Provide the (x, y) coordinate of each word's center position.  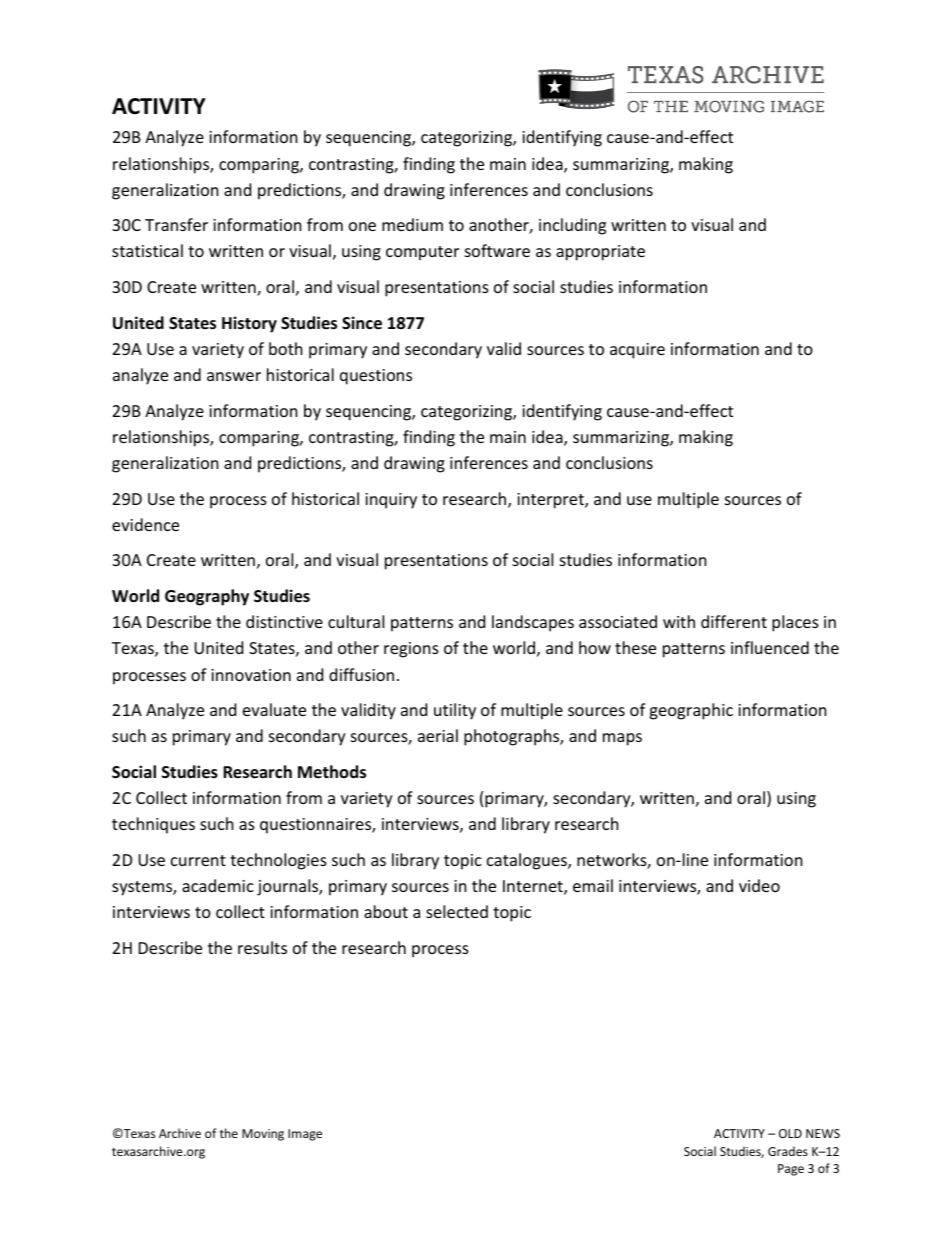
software (497, 250)
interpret (551, 501)
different (734, 621)
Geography (207, 597)
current (198, 860)
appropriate (600, 253)
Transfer (176, 224)
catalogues (528, 861)
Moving (263, 1135)
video (759, 885)
